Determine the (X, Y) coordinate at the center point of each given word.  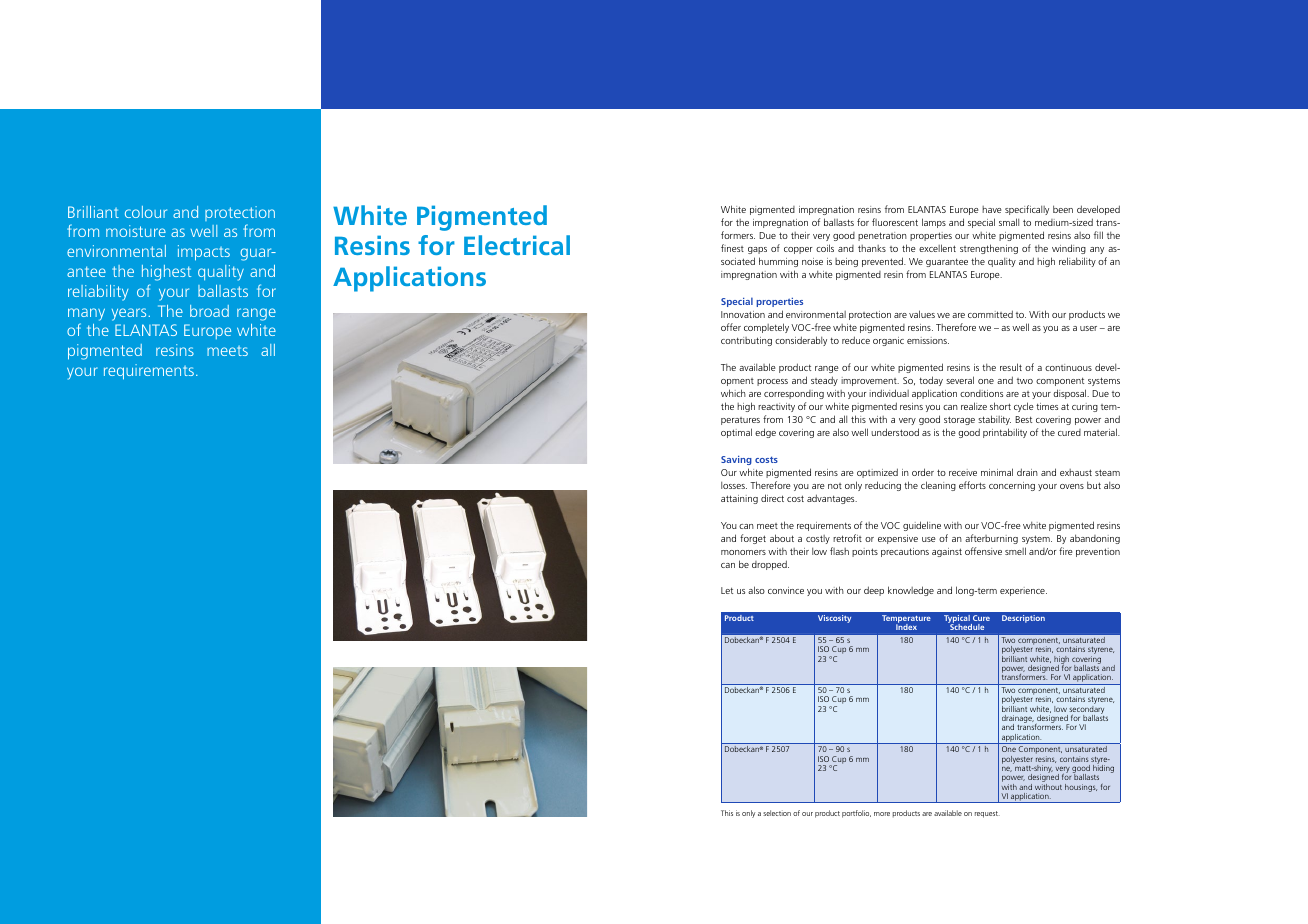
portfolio (856, 814)
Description (1023, 619)
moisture (136, 231)
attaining (739, 499)
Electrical (517, 245)
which (733, 393)
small (1009, 222)
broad (209, 311)
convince (786, 590)
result (1011, 367)
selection (777, 813)
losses (734, 485)
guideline (922, 526)
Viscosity (834, 619)
